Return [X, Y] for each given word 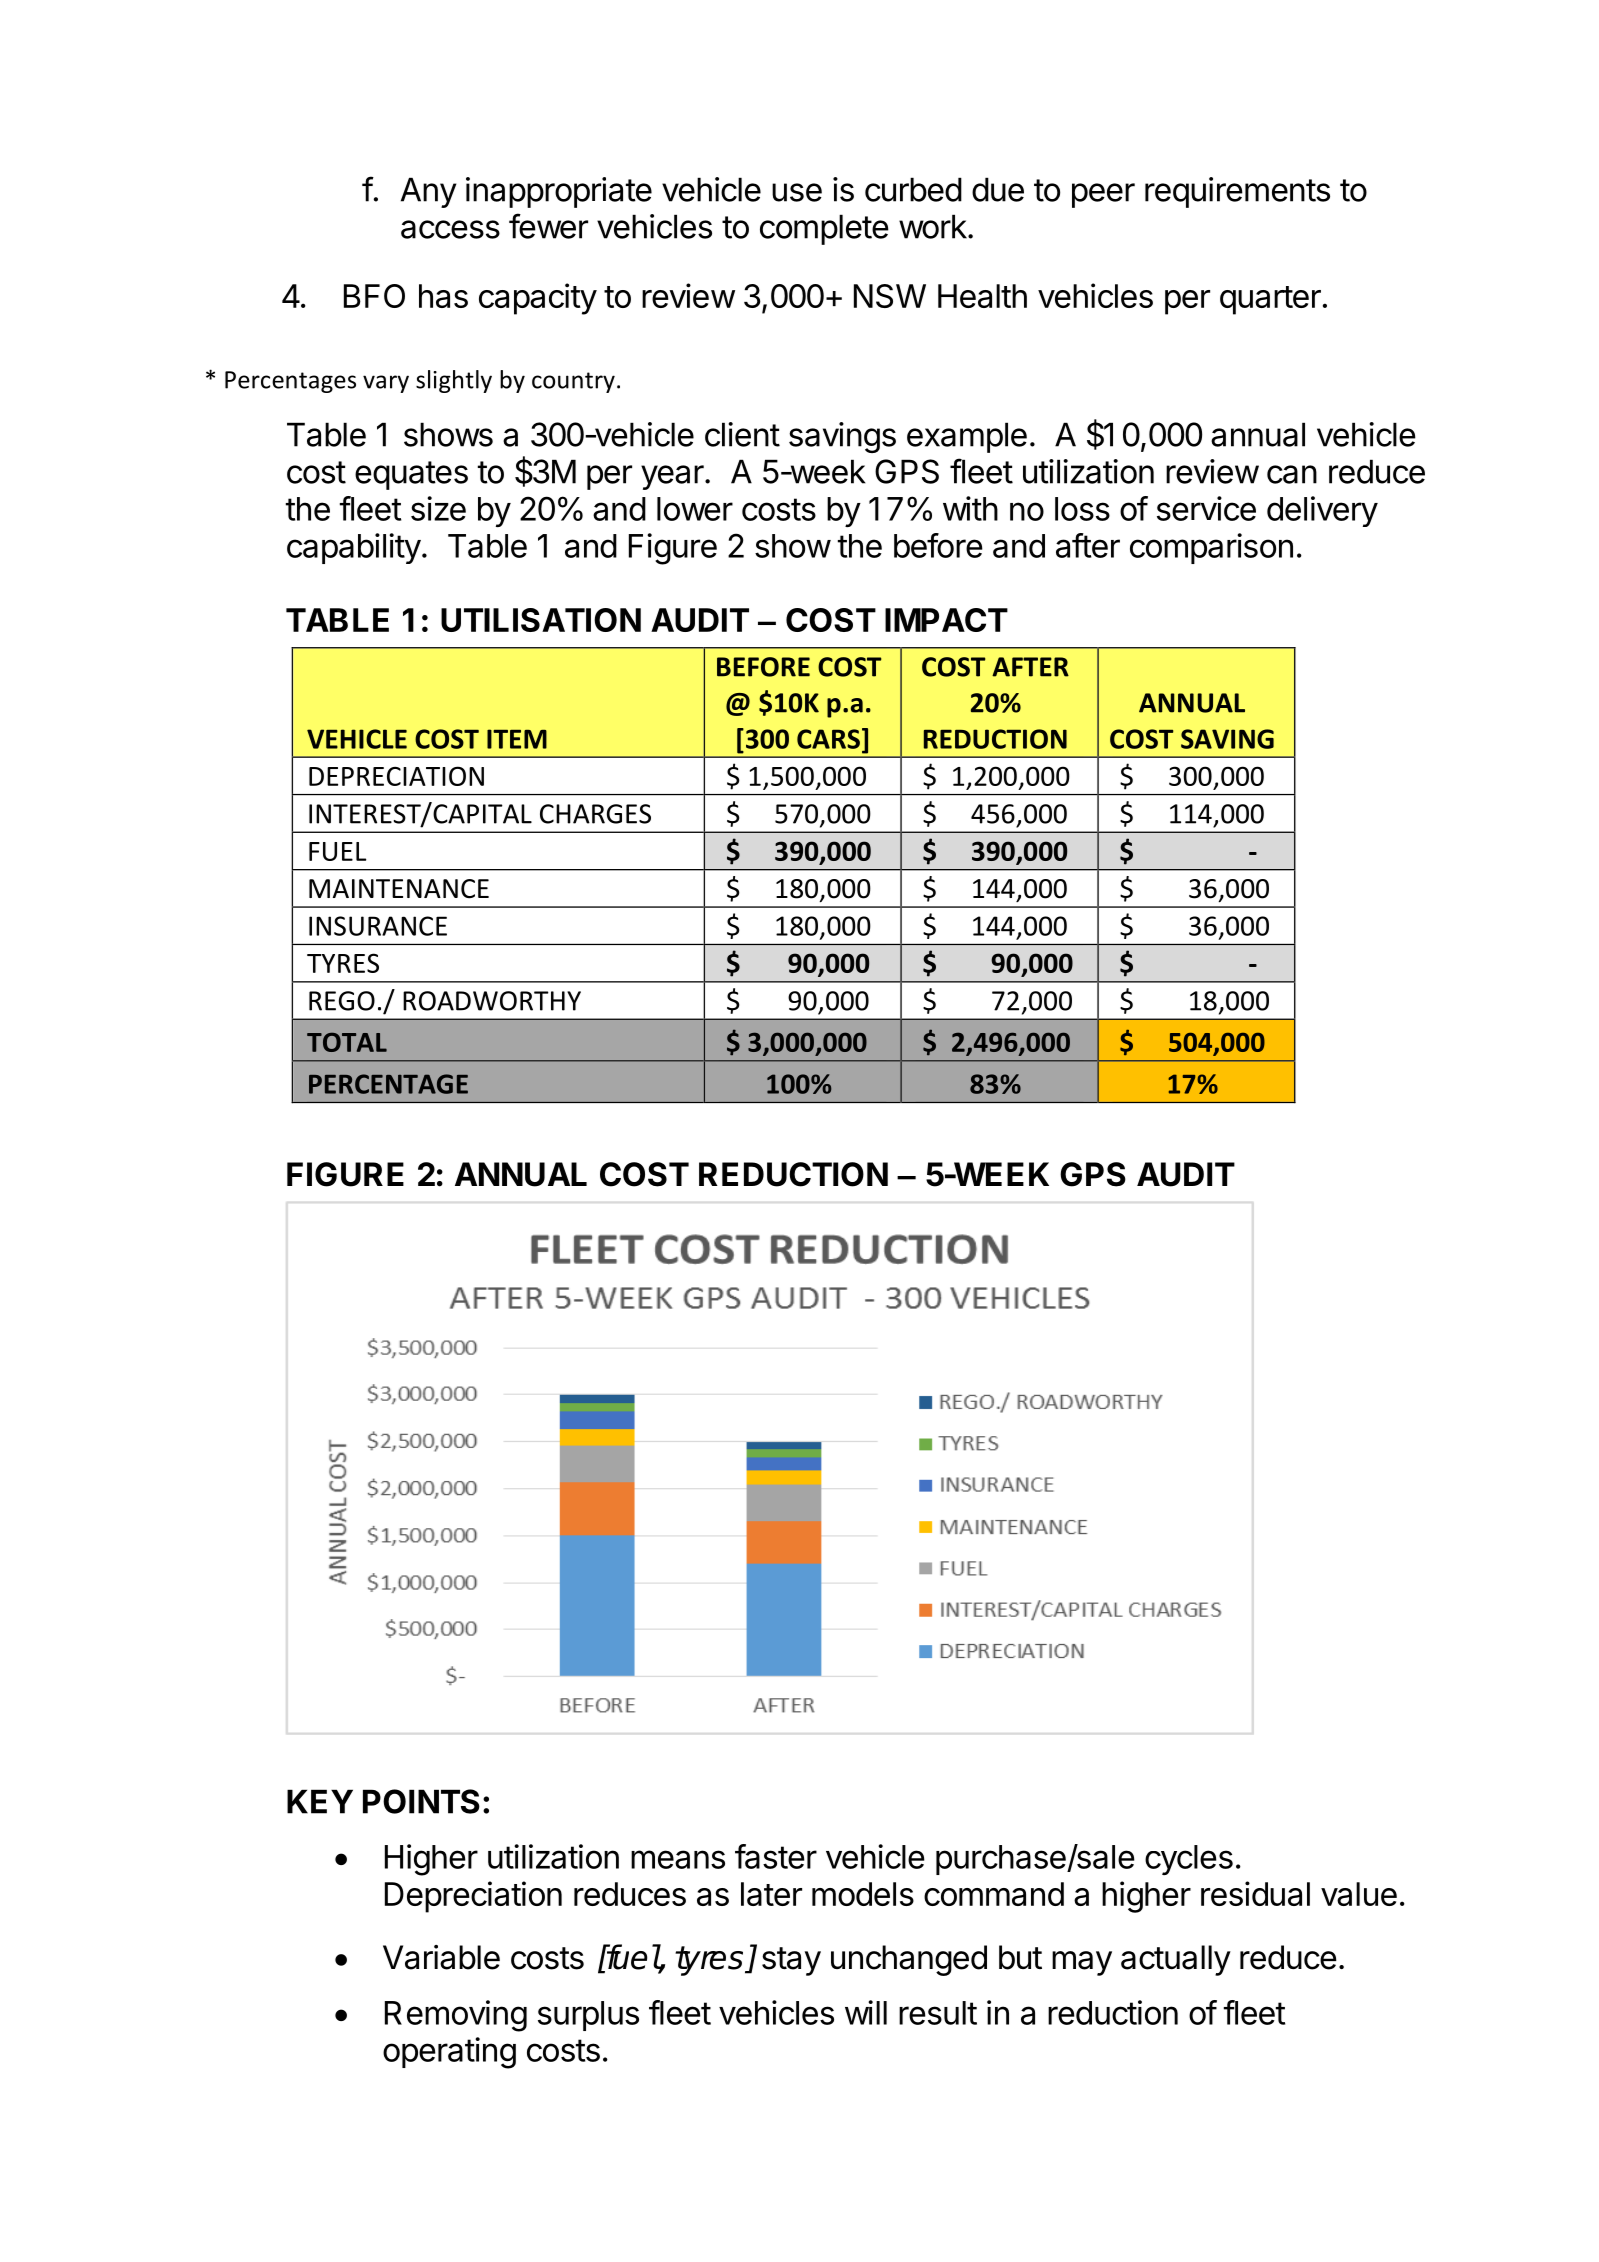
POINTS [421, 1801]
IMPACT [946, 620]
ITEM [517, 739]
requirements [1237, 192]
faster [776, 1856]
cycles [1189, 1860]
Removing [456, 2016]
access [450, 229]
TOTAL [347, 1042]
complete [824, 229]
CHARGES [595, 814]
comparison [1211, 548]
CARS [828, 739]
